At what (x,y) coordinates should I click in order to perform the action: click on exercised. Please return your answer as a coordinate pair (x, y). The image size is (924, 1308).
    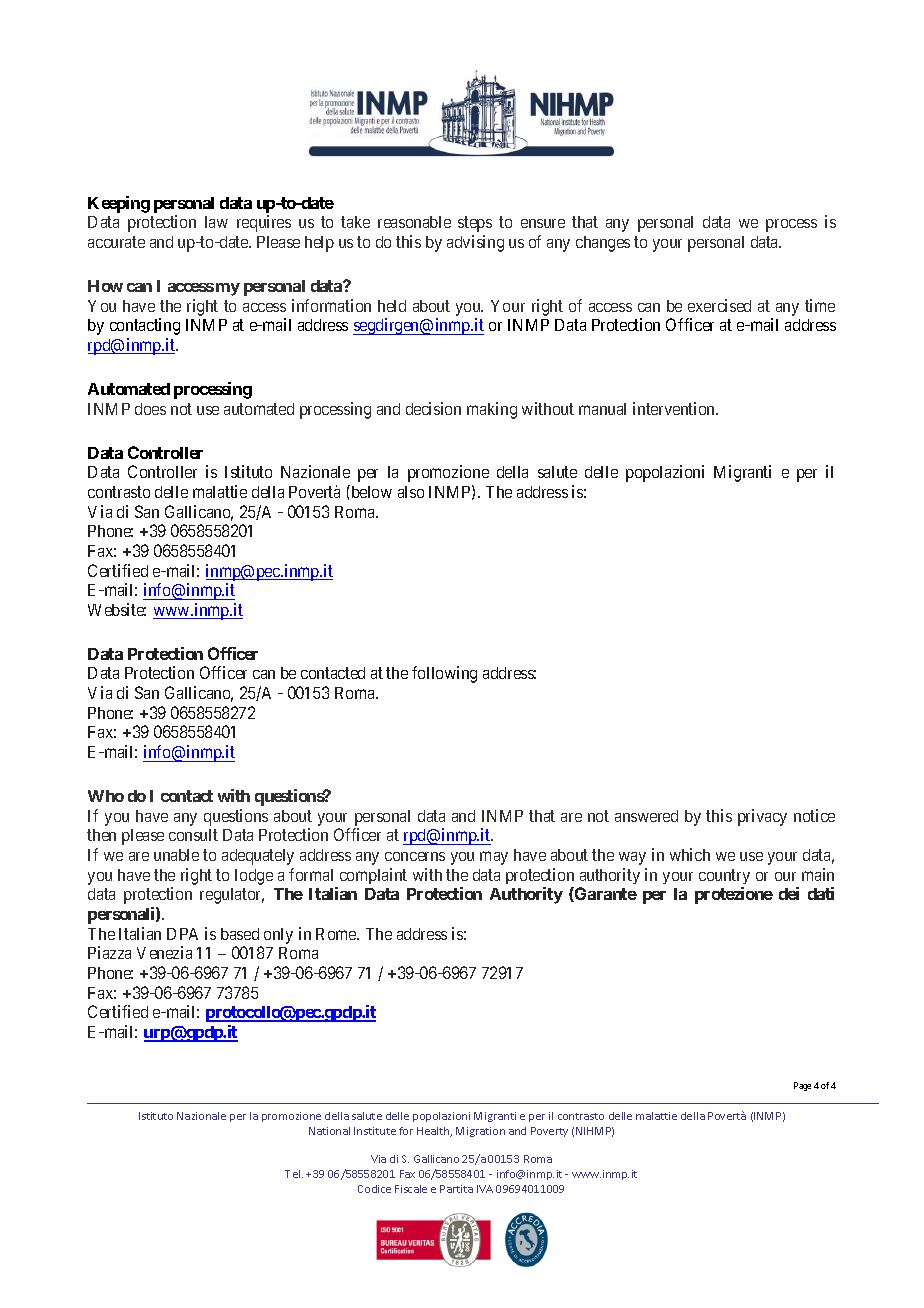
    Looking at the image, I should click on (719, 305).
